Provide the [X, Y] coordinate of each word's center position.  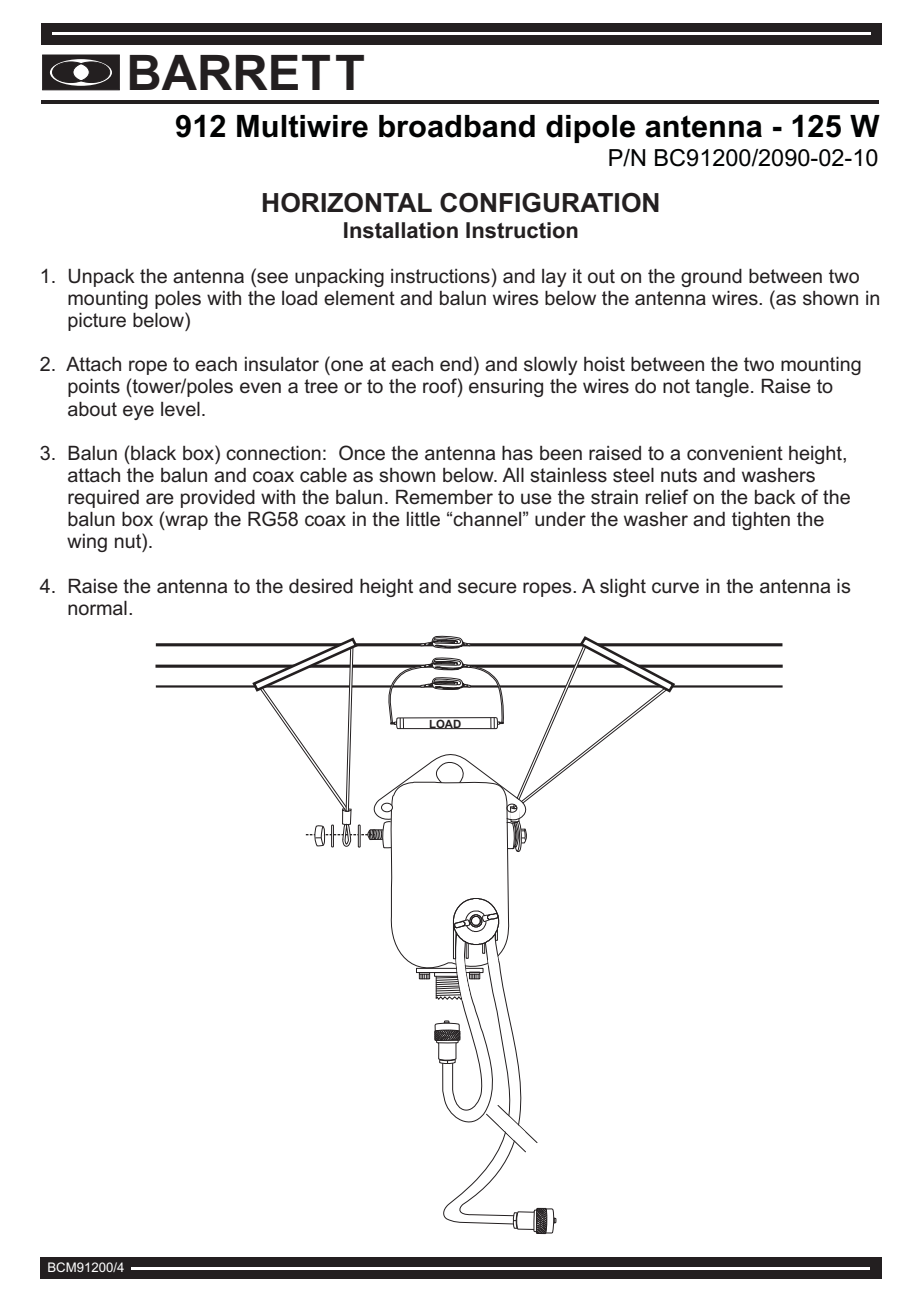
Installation [401, 230]
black [152, 453]
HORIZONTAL [347, 202]
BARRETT [247, 72]
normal [97, 608]
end [456, 364]
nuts [679, 475]
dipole [590, 129]
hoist [604, 364]
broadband [457, 126]
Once [362, 453]
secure [487, 588]
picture [97, 322]
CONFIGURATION [549, 202]
